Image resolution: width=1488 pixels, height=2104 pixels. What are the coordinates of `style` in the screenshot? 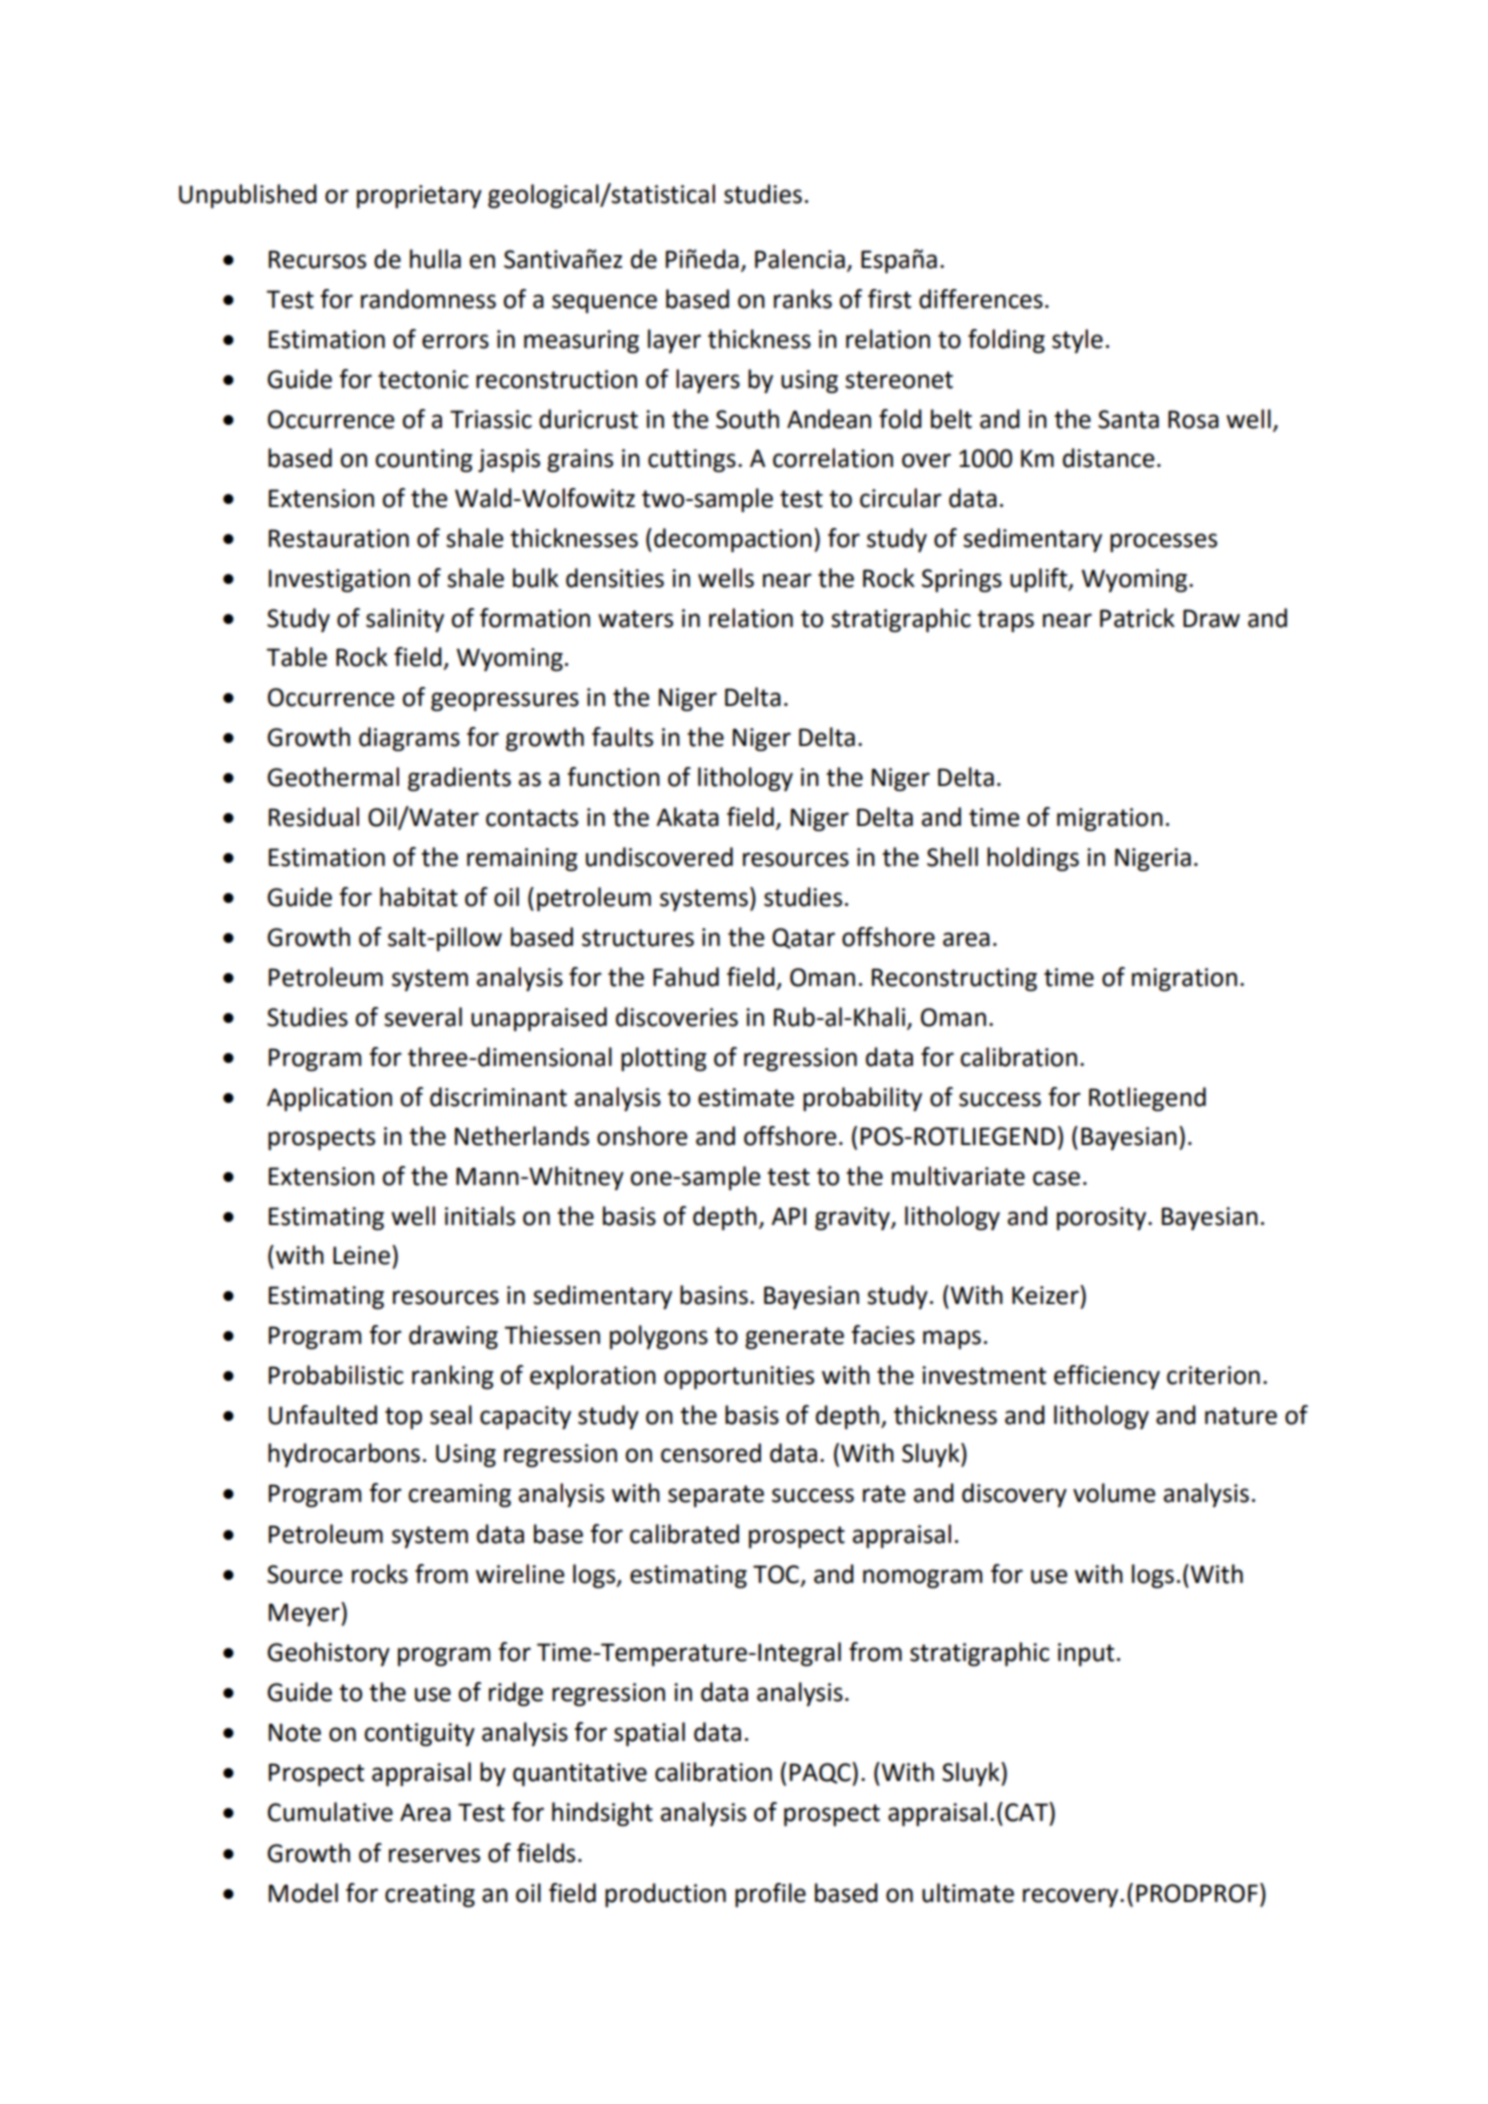 It's located at (1077, 341).
